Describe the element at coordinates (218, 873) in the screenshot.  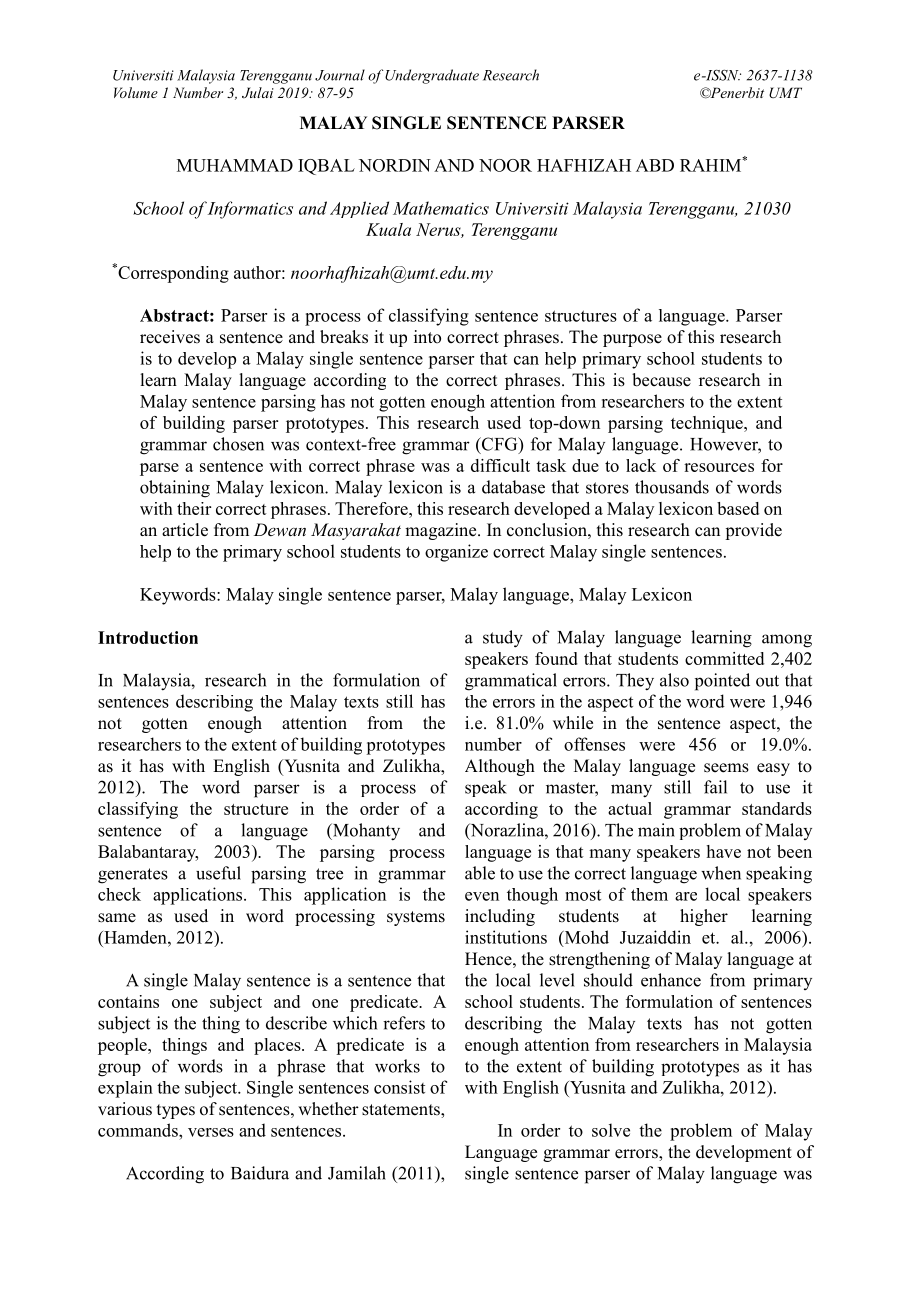
I see `useful` at that location.
